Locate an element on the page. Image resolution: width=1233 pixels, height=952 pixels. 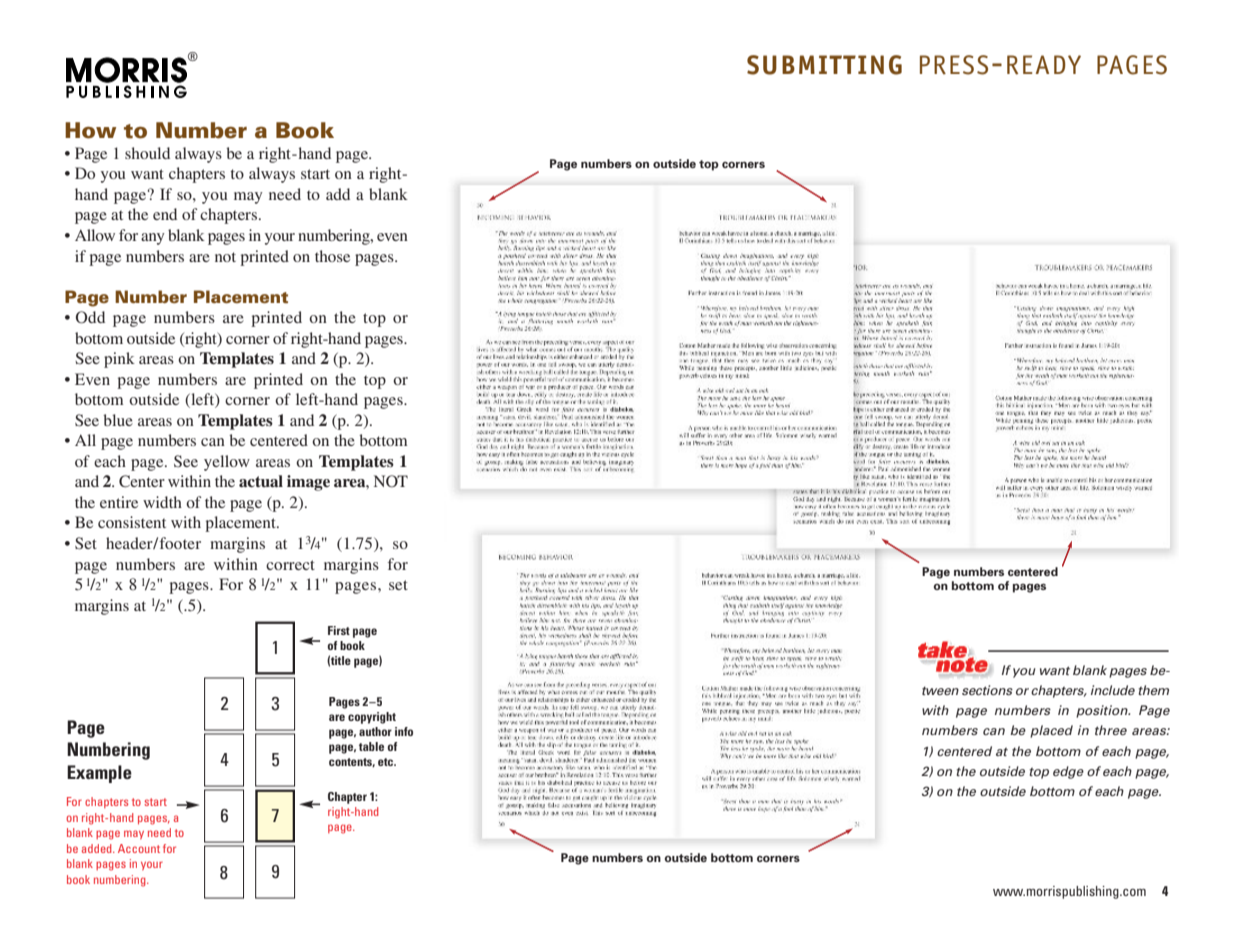
those is located at coordinates (332, 256).
